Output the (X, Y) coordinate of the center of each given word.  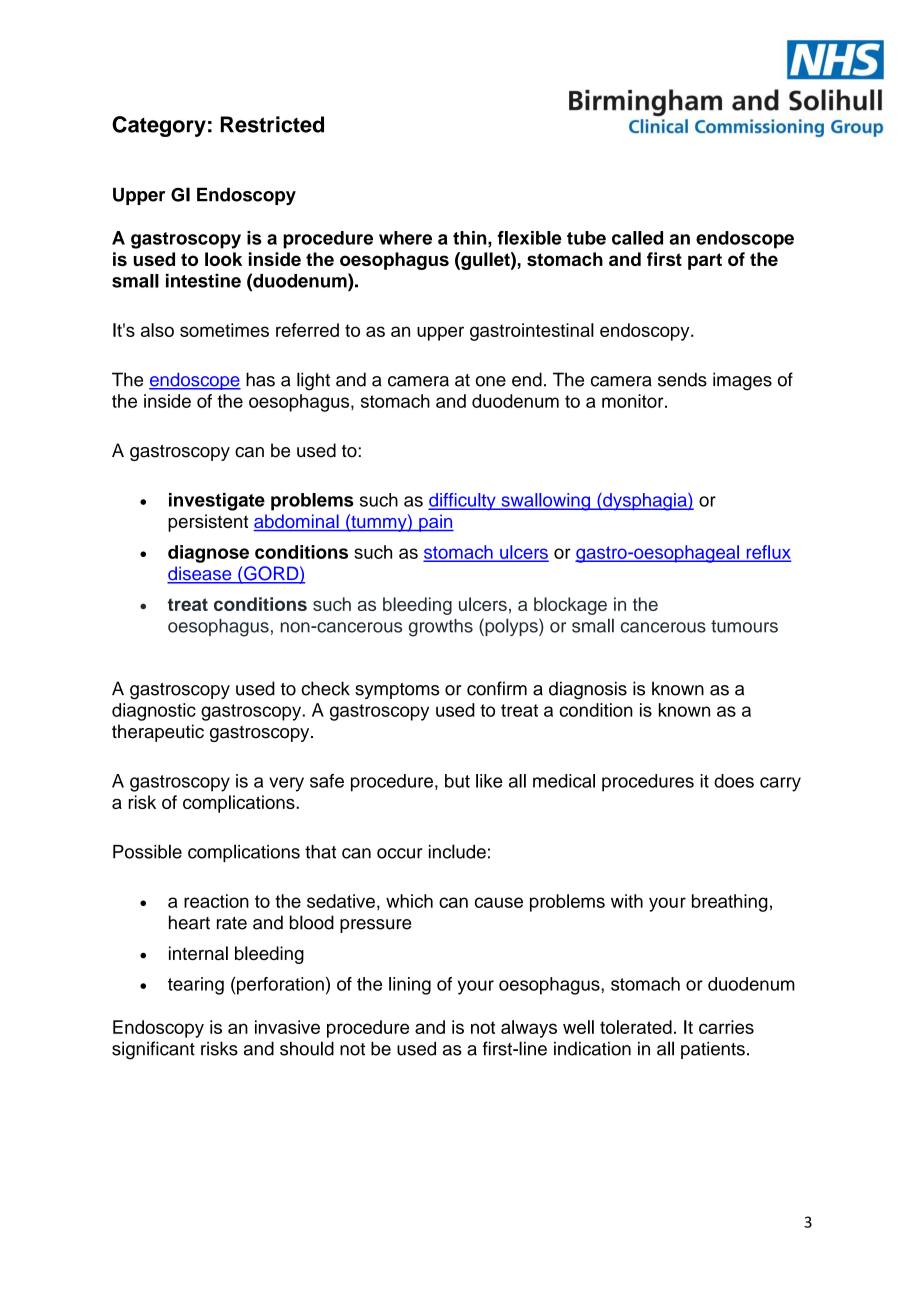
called (637, 238)
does (734, 781)
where (405, 238)
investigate (217, 502)
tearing (196, 986)
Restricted (272, 124)
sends (682, 379)
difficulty (463, 502)
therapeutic (158, 733)
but (457, 781)
